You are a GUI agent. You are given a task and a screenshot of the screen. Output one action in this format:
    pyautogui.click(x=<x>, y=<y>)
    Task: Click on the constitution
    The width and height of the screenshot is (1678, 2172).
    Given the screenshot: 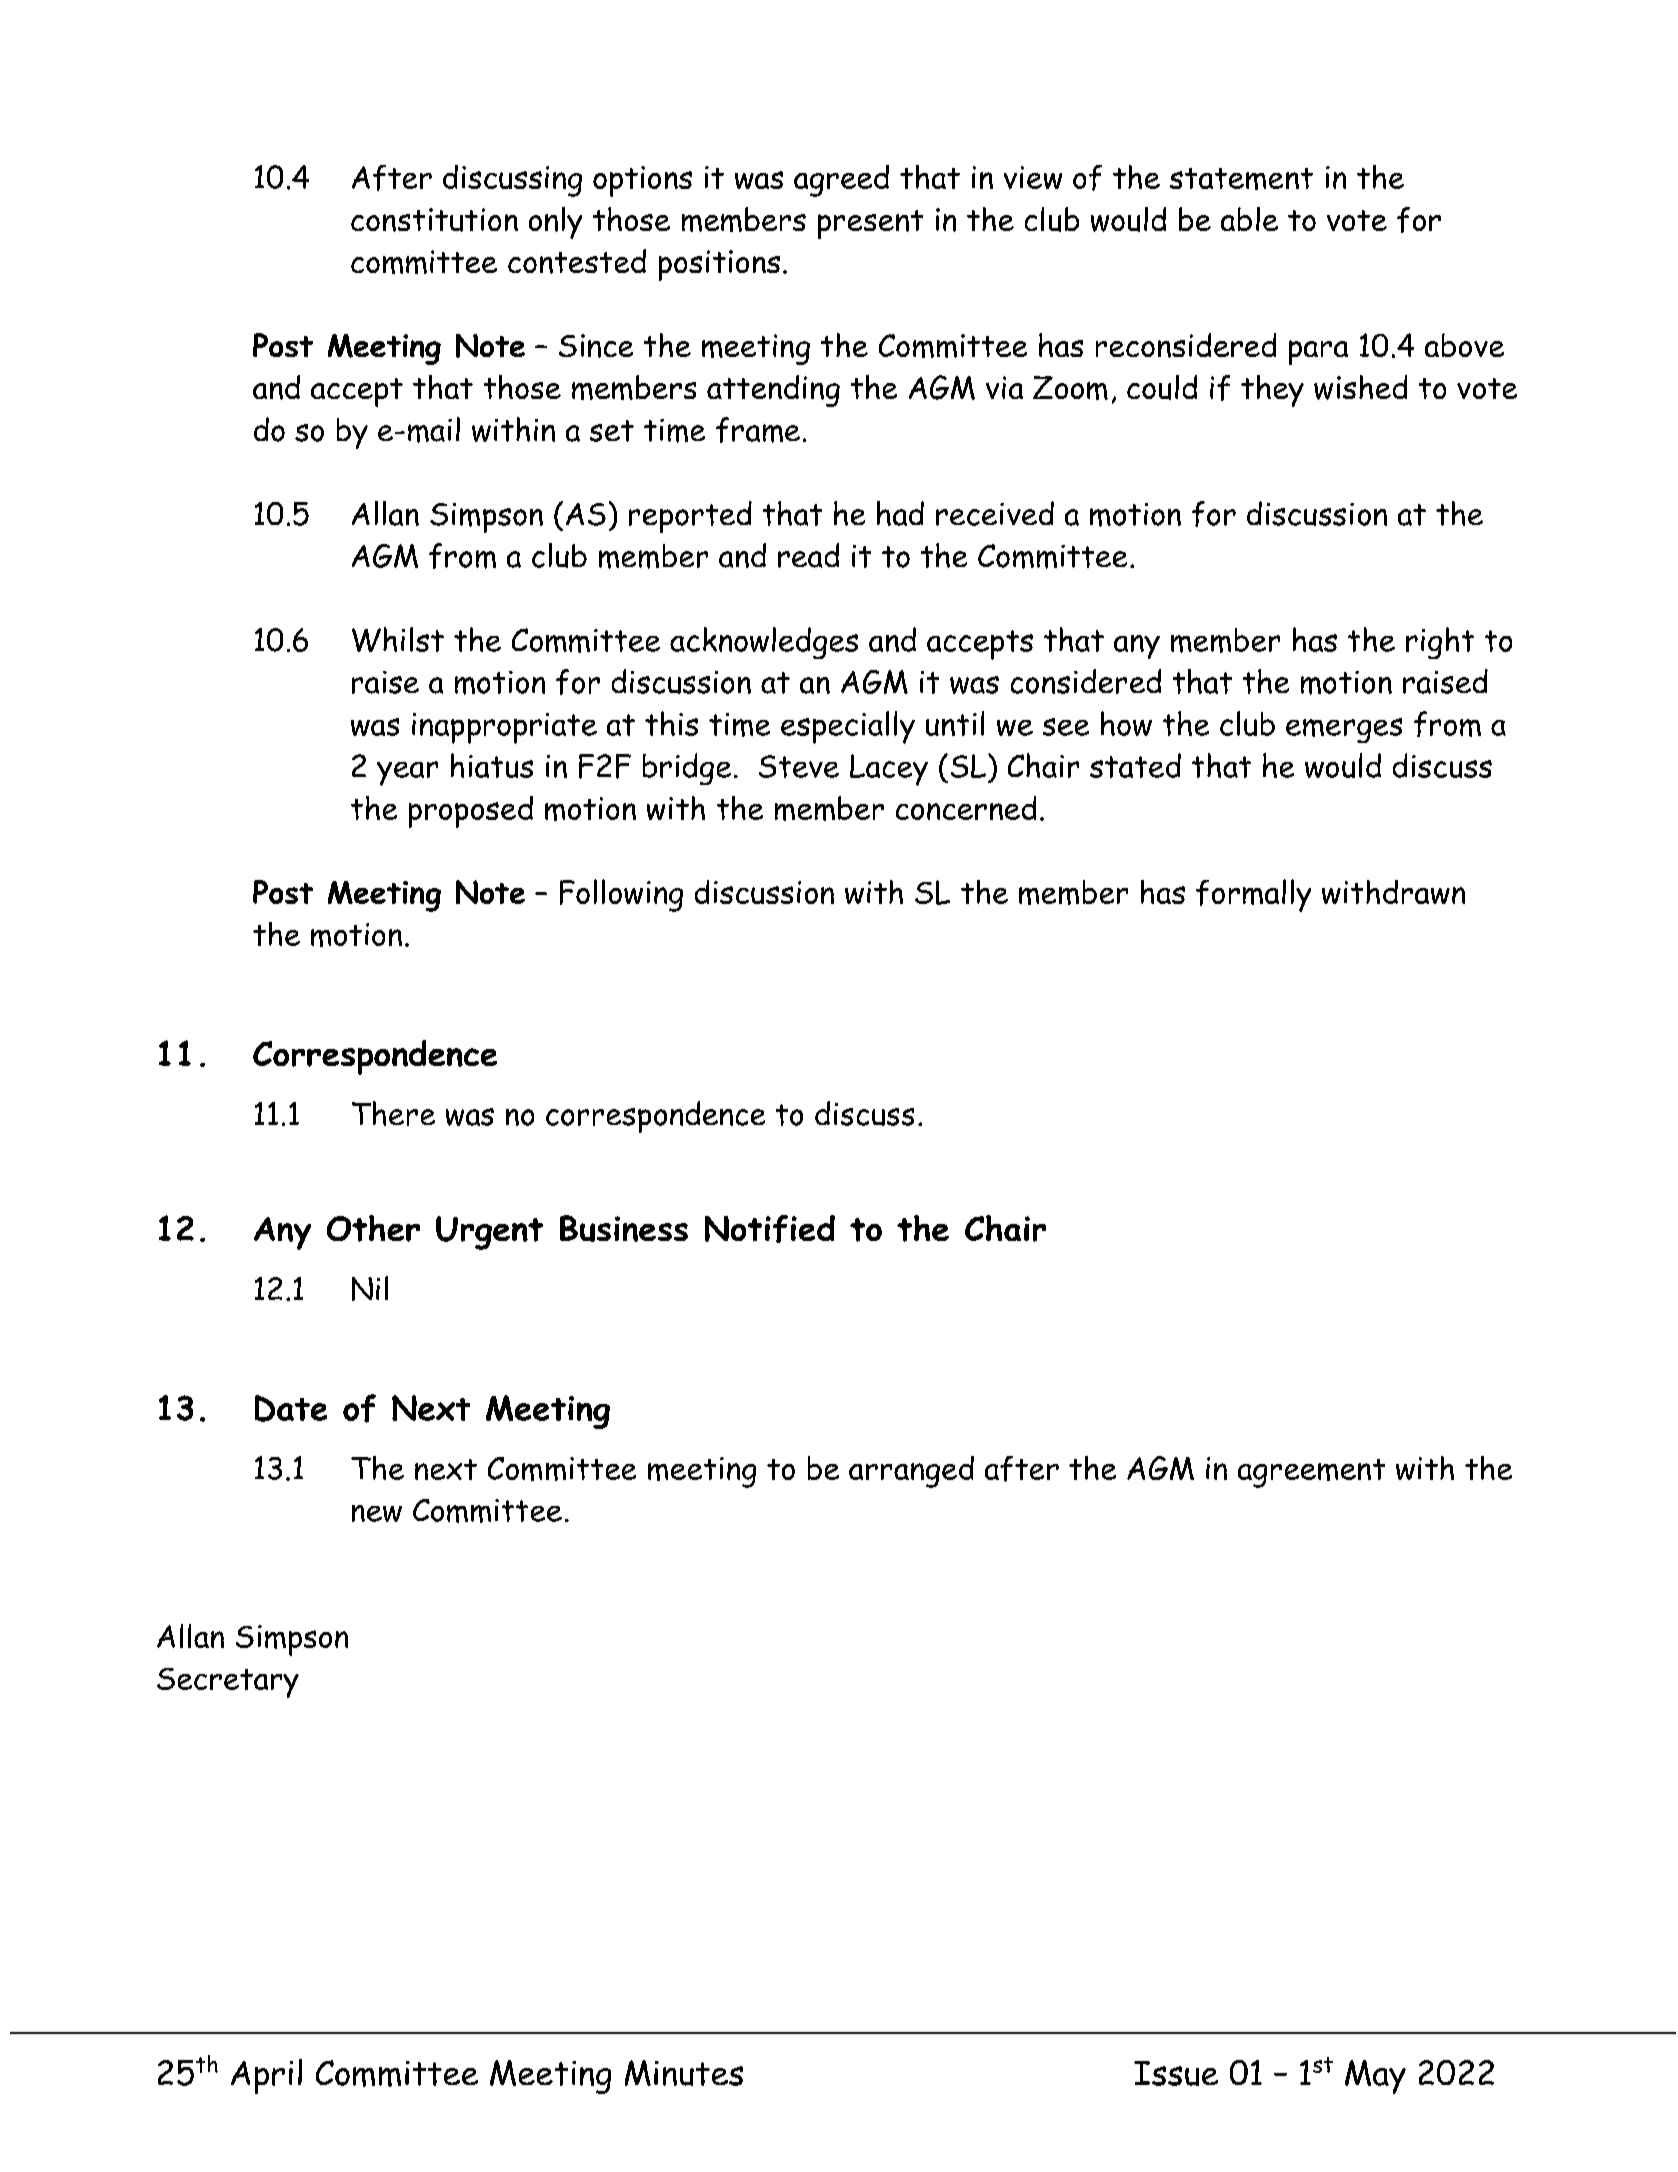 What is the action you would take?
    pyautogui.click(x=434, y=220)
